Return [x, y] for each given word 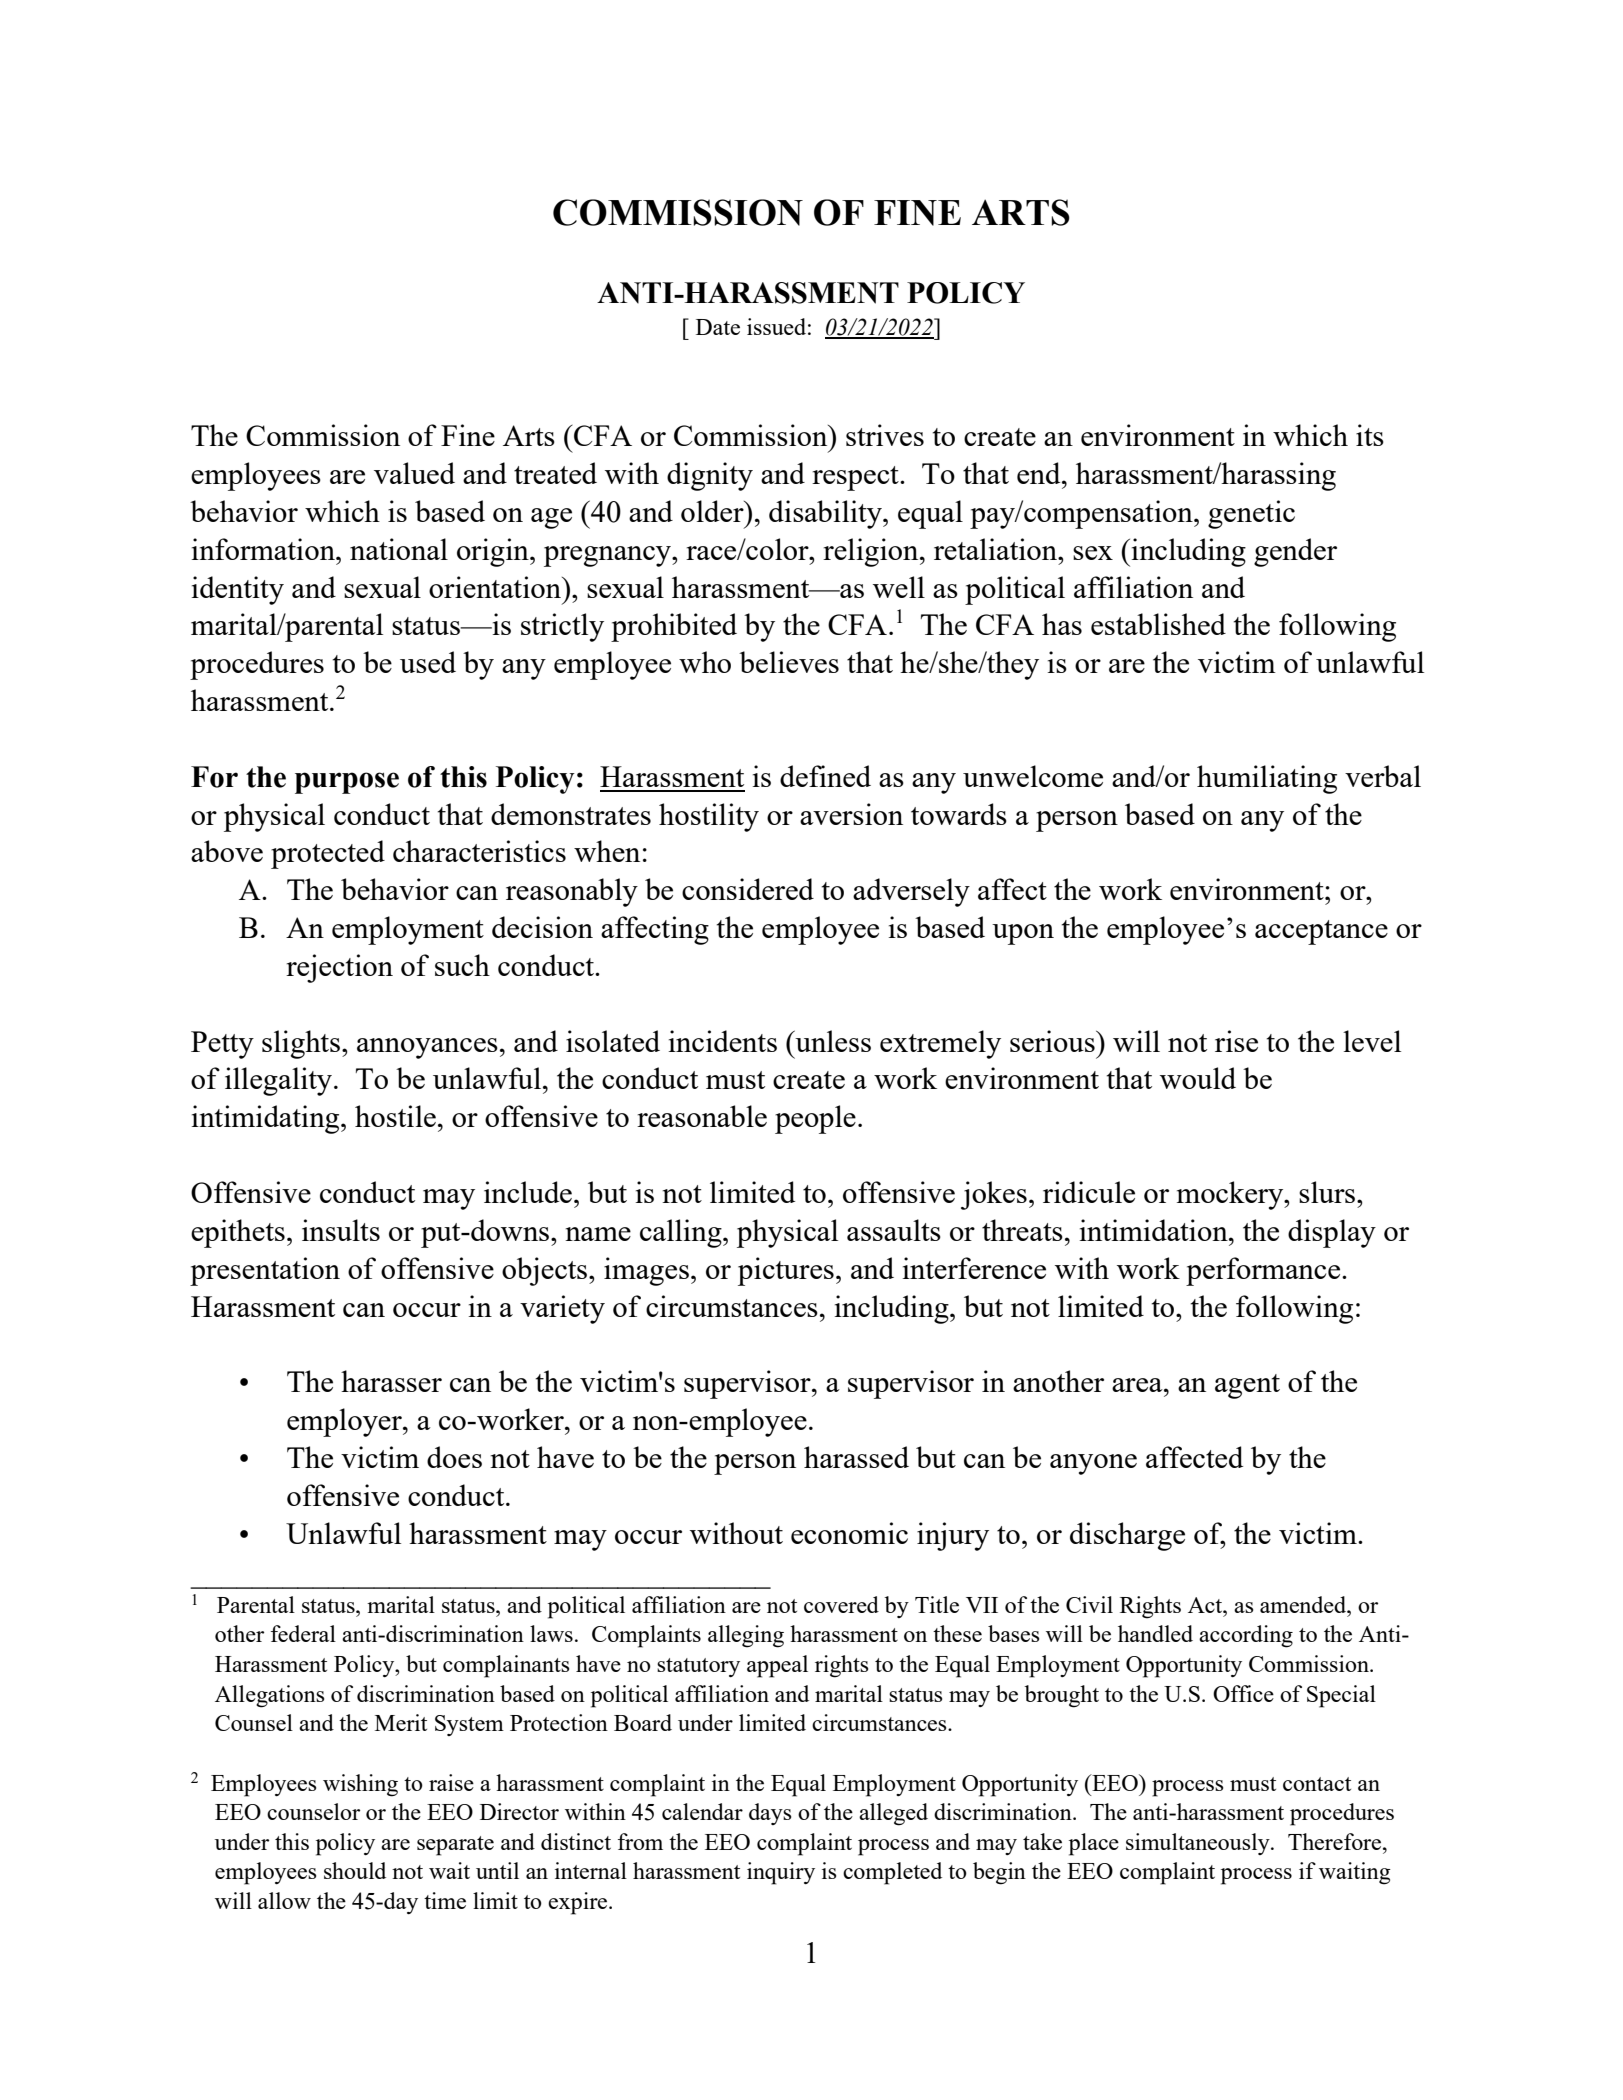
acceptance [1321, 932]
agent [1247, 1386]
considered [748, 889]
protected [328, 854]
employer [345, 1422]
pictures [786, 1271]
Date [718, 327]
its [1370, 435]
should [355, 1870]
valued [414, 473]
